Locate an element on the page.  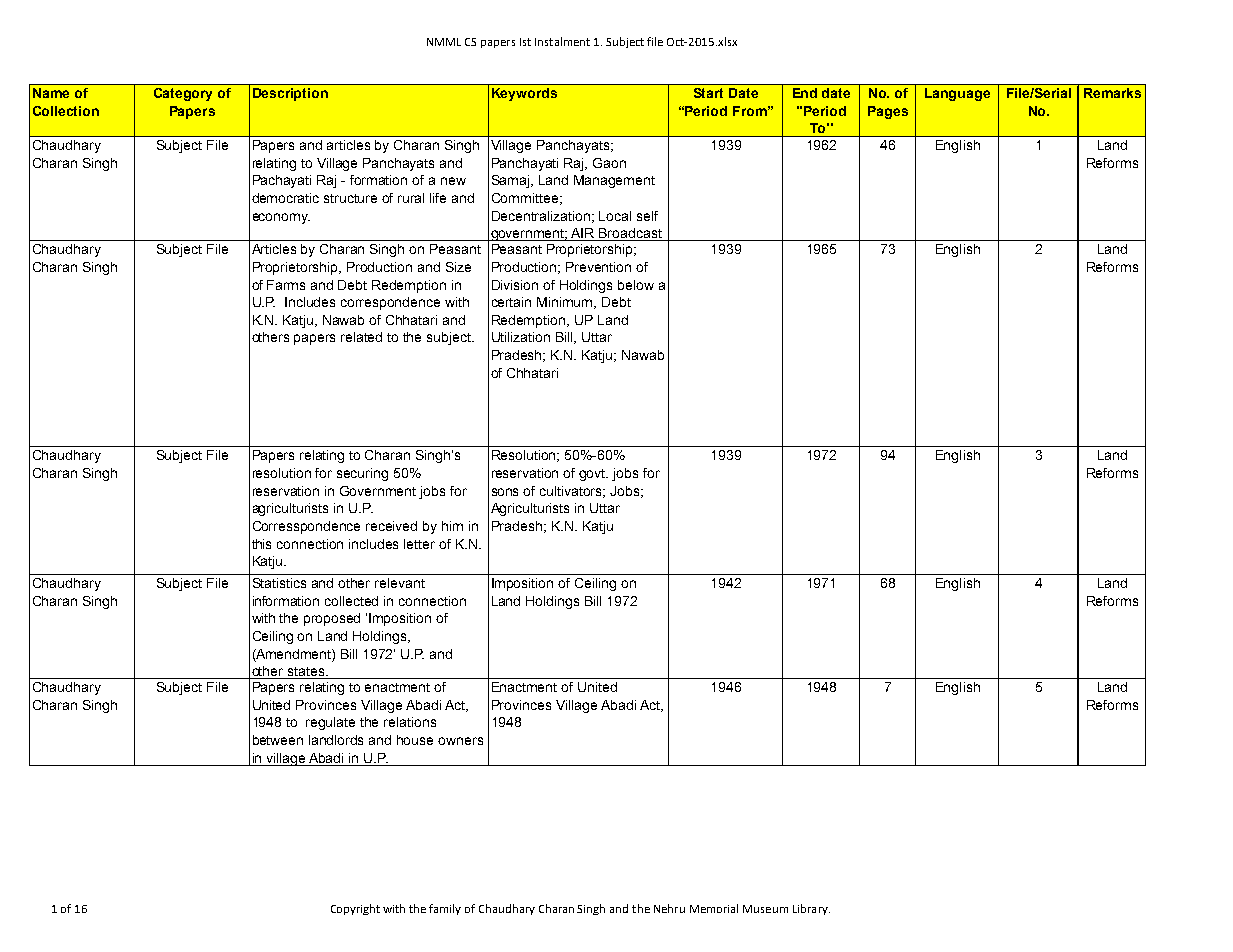
securing is located at coordinates (362, 474).
